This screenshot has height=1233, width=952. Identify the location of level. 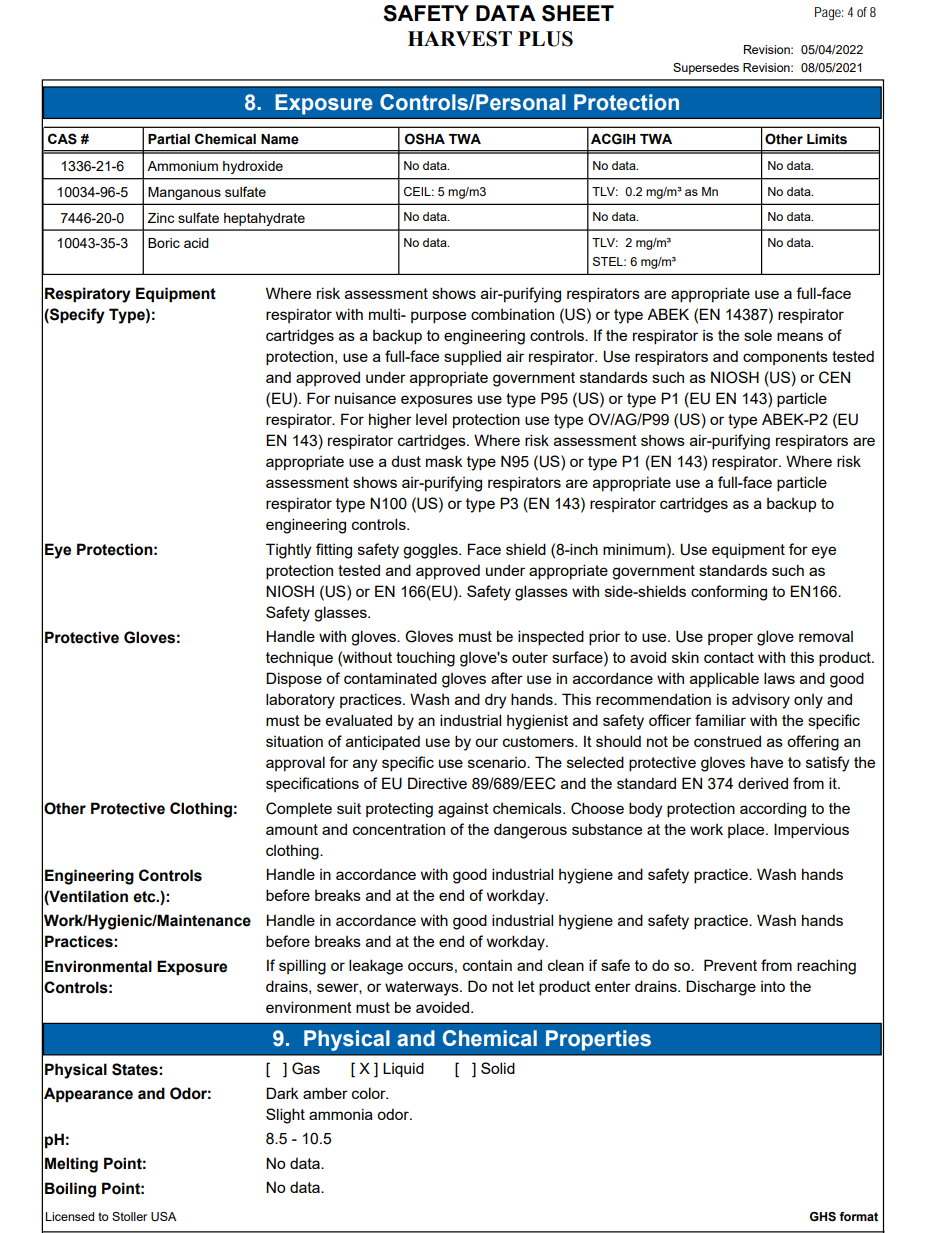
(431, 419).
